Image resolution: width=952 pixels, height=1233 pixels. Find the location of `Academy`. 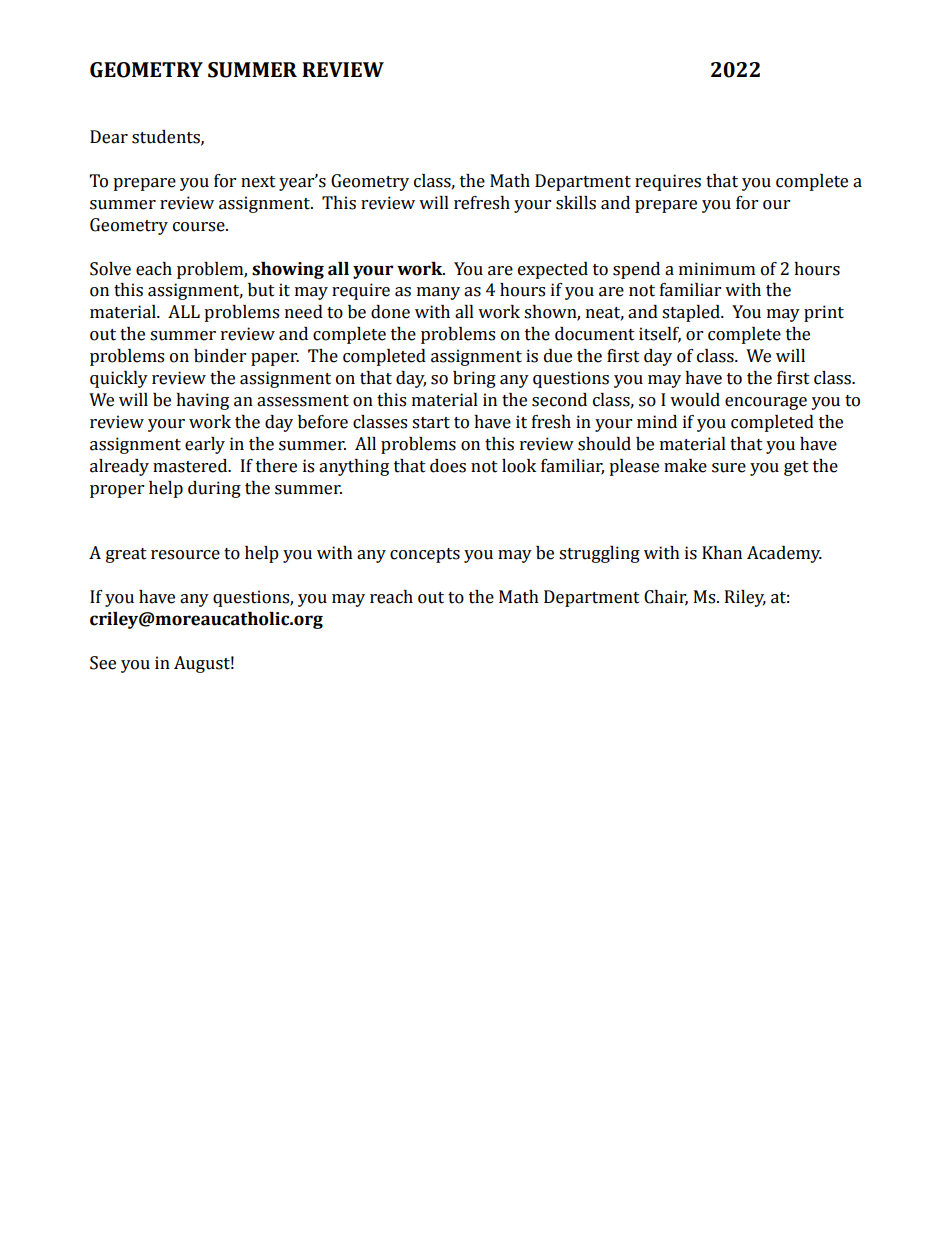

Academy is located at coordinates (784, 554).
